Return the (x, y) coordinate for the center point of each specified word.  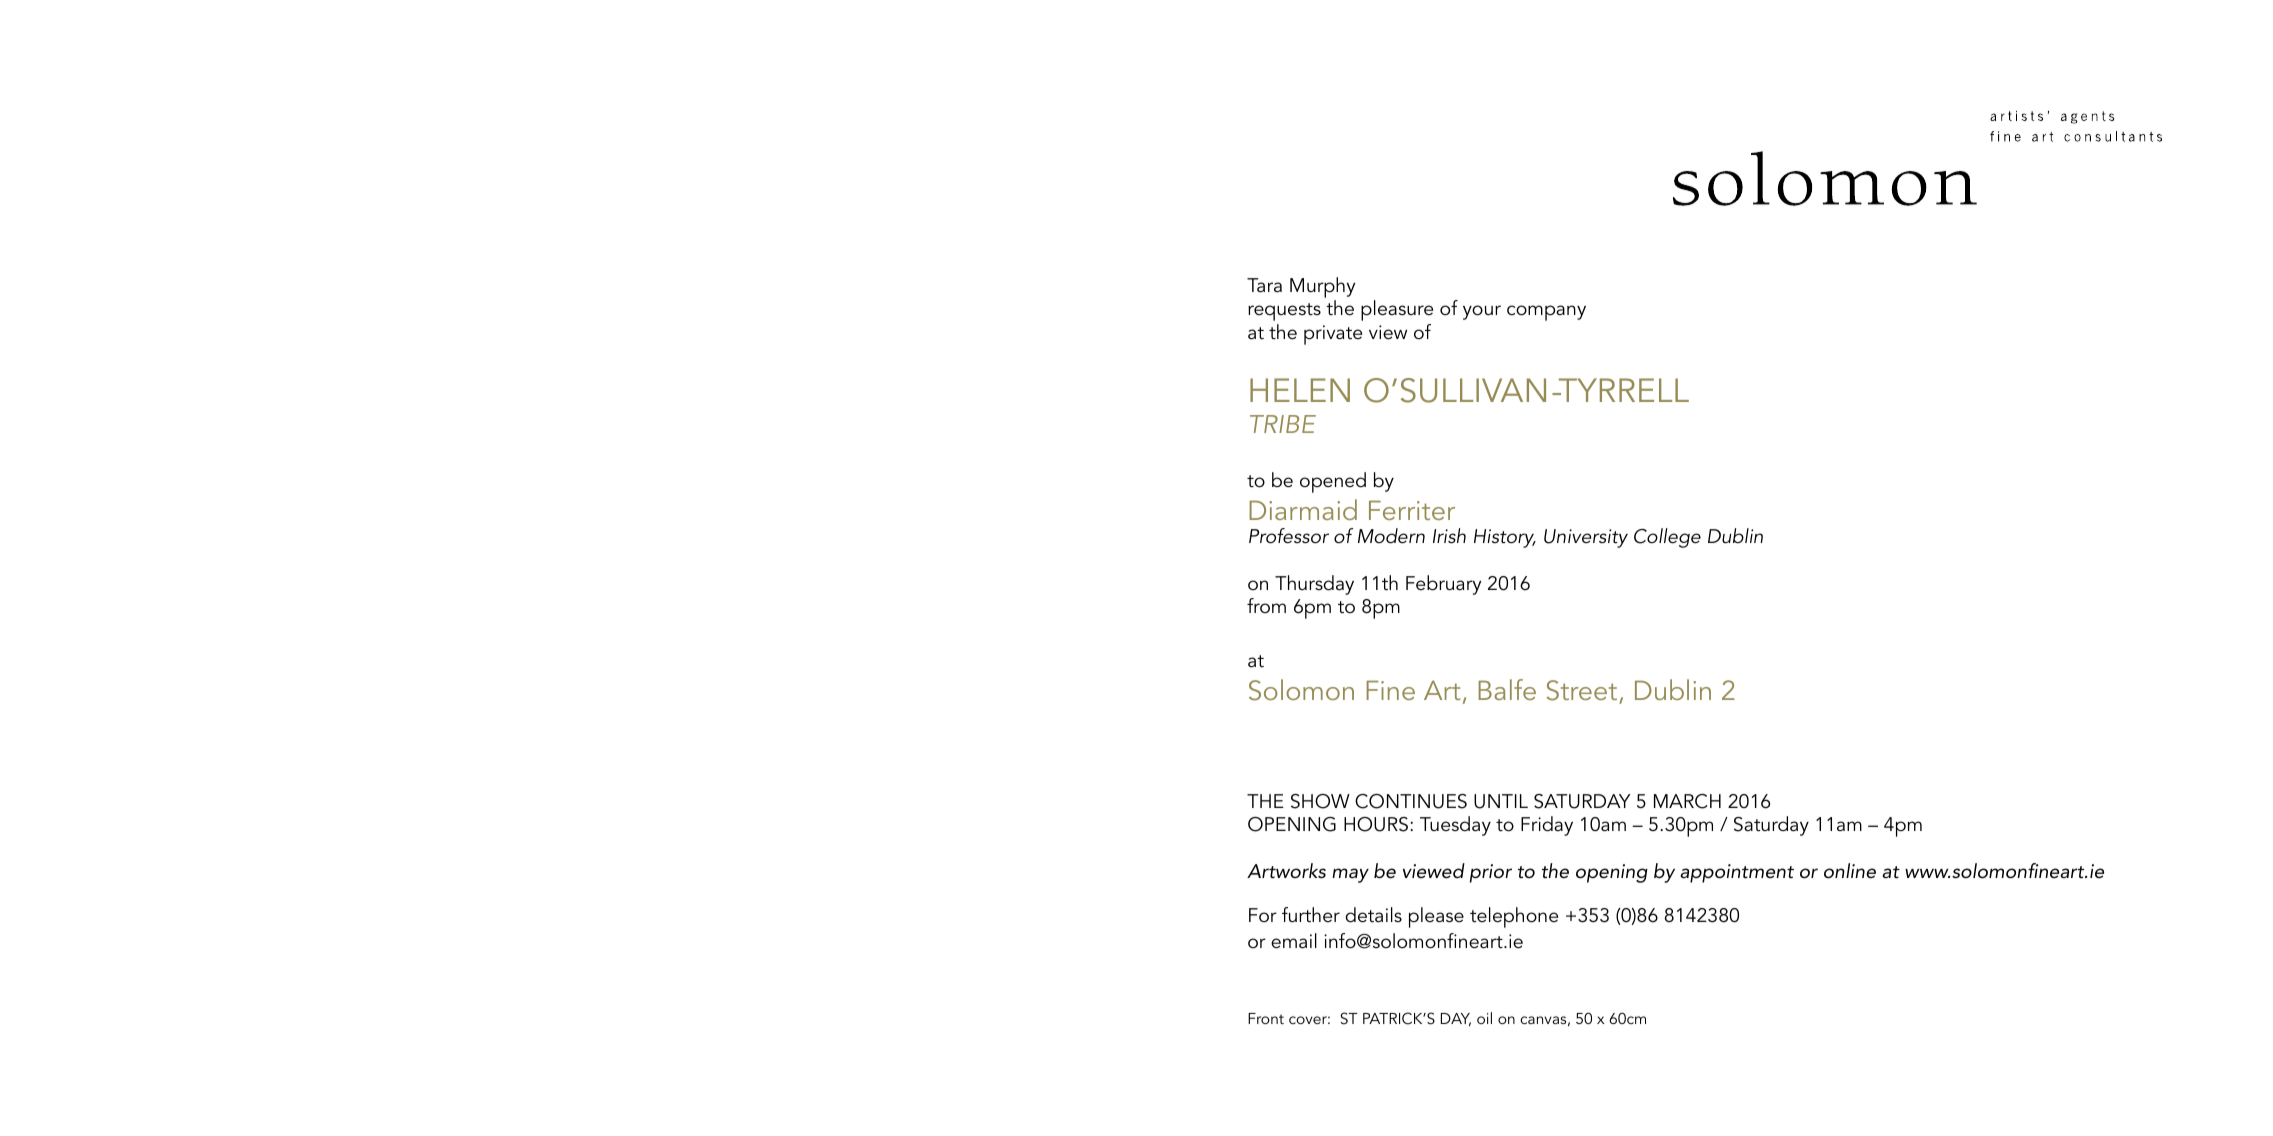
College (1667, 538)
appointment (1737, 873)
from (1266, 606)
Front (1266, 1018)
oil (1484, 1018)
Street (1583, 692)
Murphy (1322, 289)
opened (1333, 482)
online (1850, 871)
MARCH (1687, 801)
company (1546, 313)
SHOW (1320, 801)
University (1586, 538)
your (1482, 312)
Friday (1547, 826)
